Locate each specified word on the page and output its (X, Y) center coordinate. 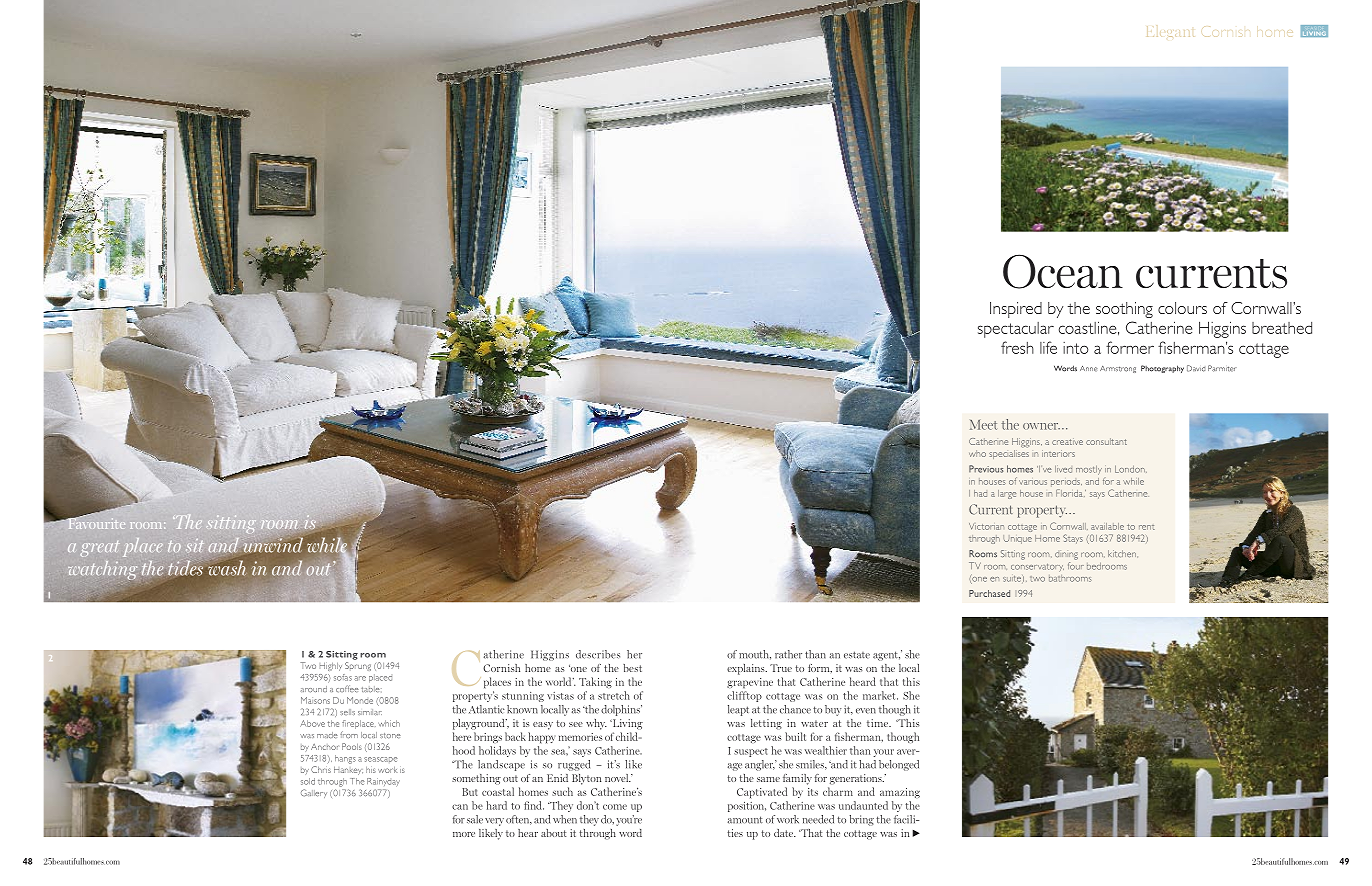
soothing (1124, 310)
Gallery (314, 793)
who (977, 453)
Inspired (1016, 310)
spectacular (1016, 330)
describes (598, 654)
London (1131, 469)
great (99, 549)
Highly (331, 666)
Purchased (989, 593)
